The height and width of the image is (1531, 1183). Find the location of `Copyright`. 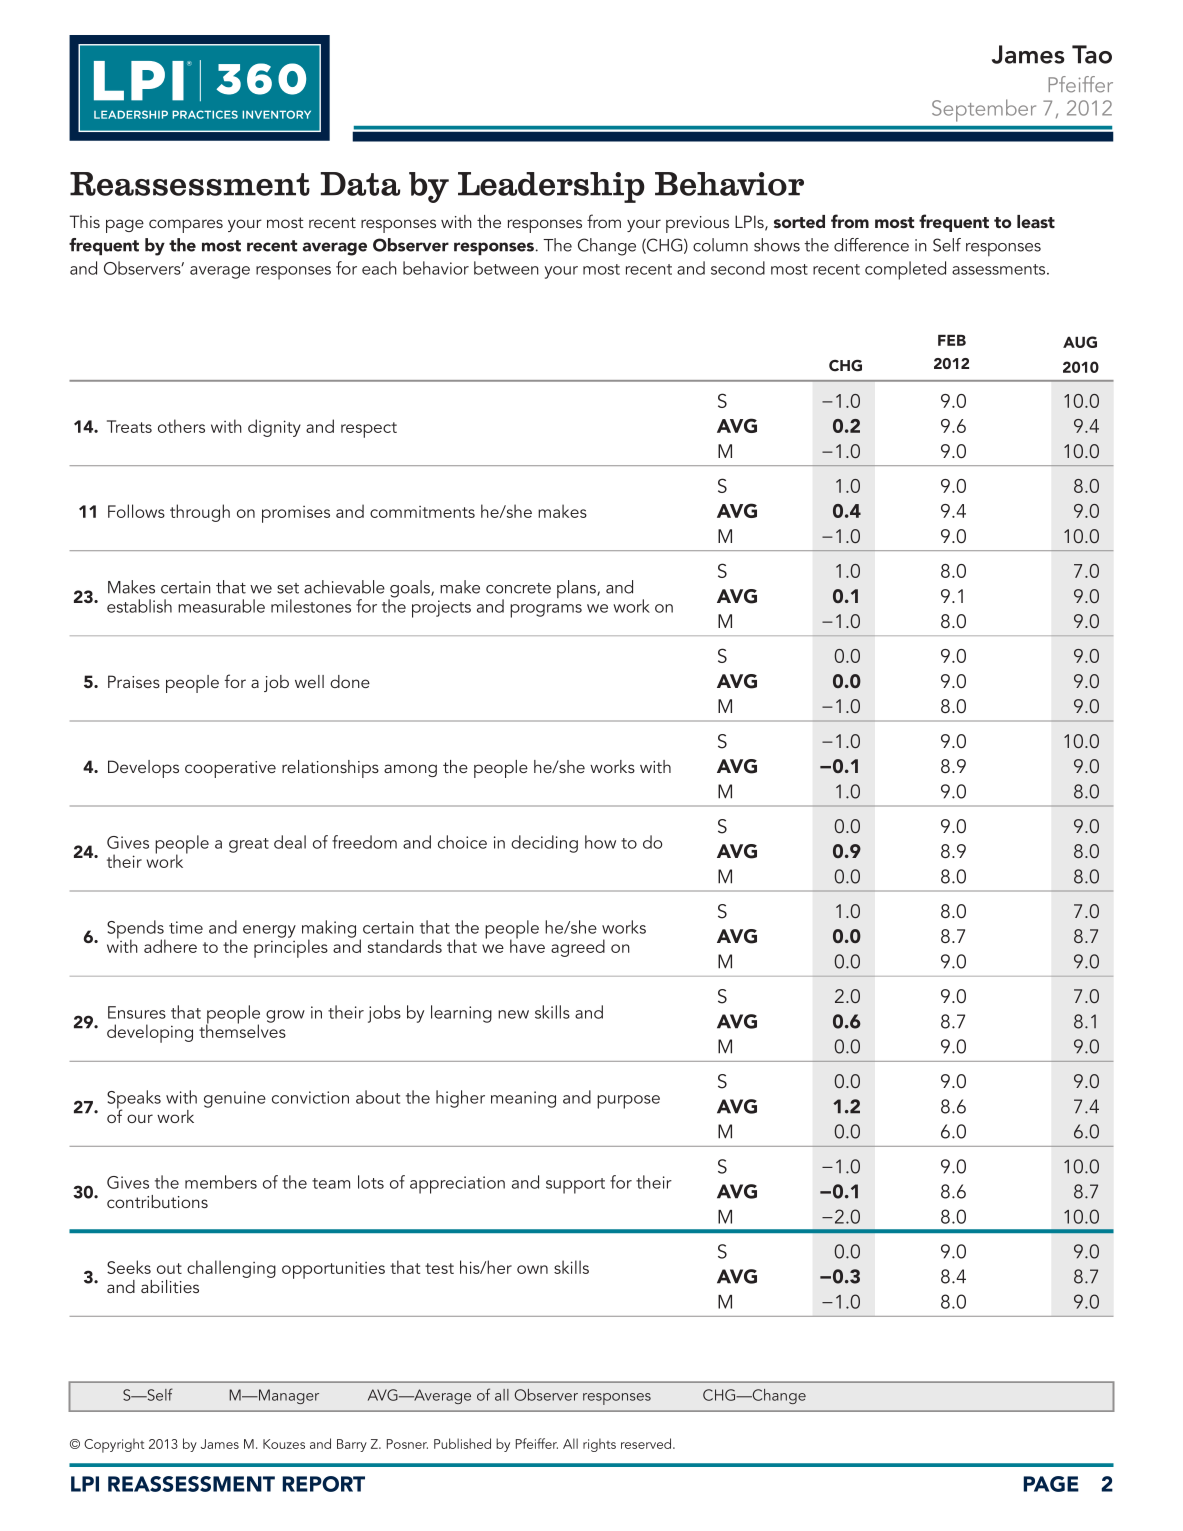

Copyright is located at coordinates (114, 1445).
